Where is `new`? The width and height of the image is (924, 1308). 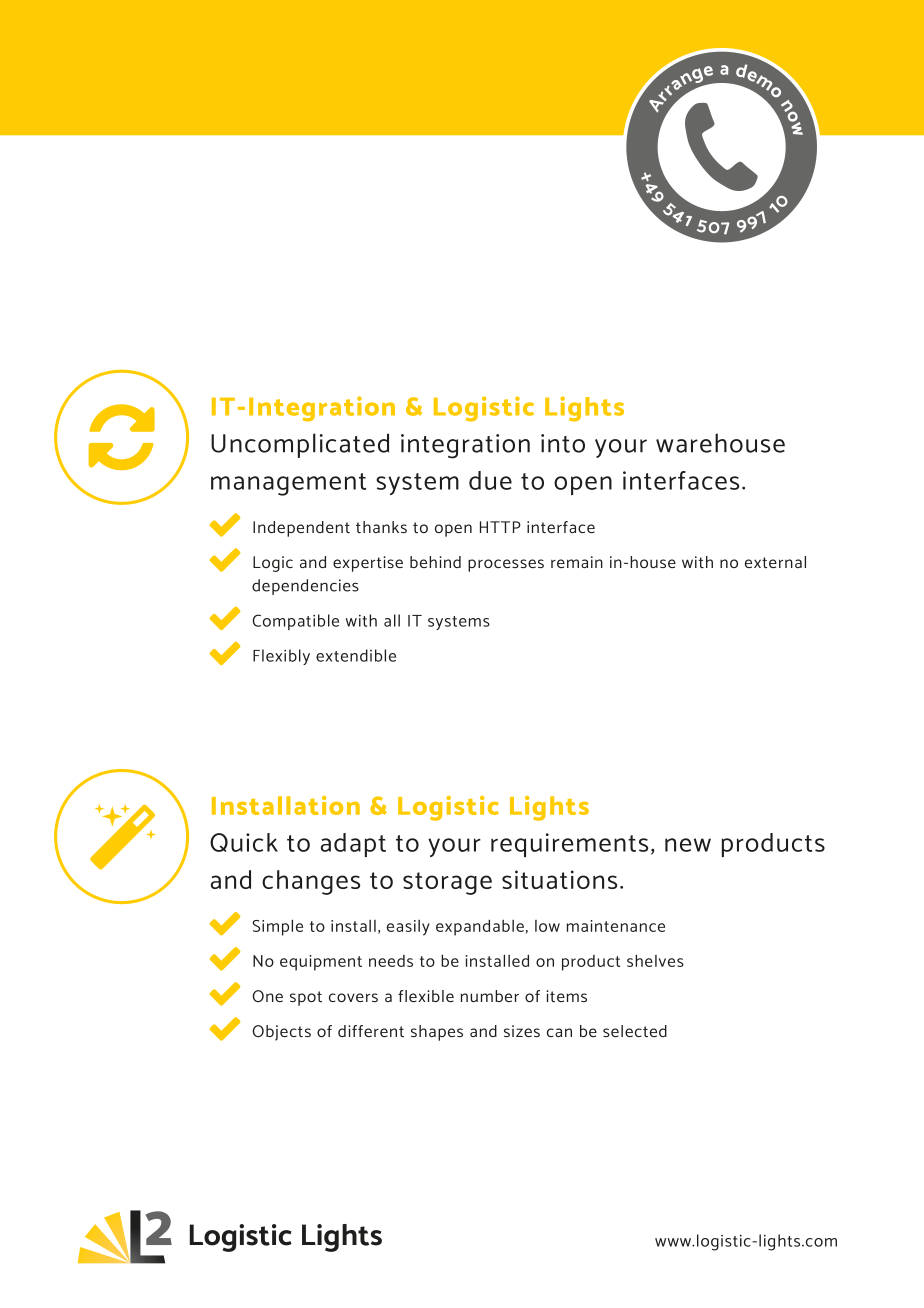 new is located at coordinates (688, 845).
